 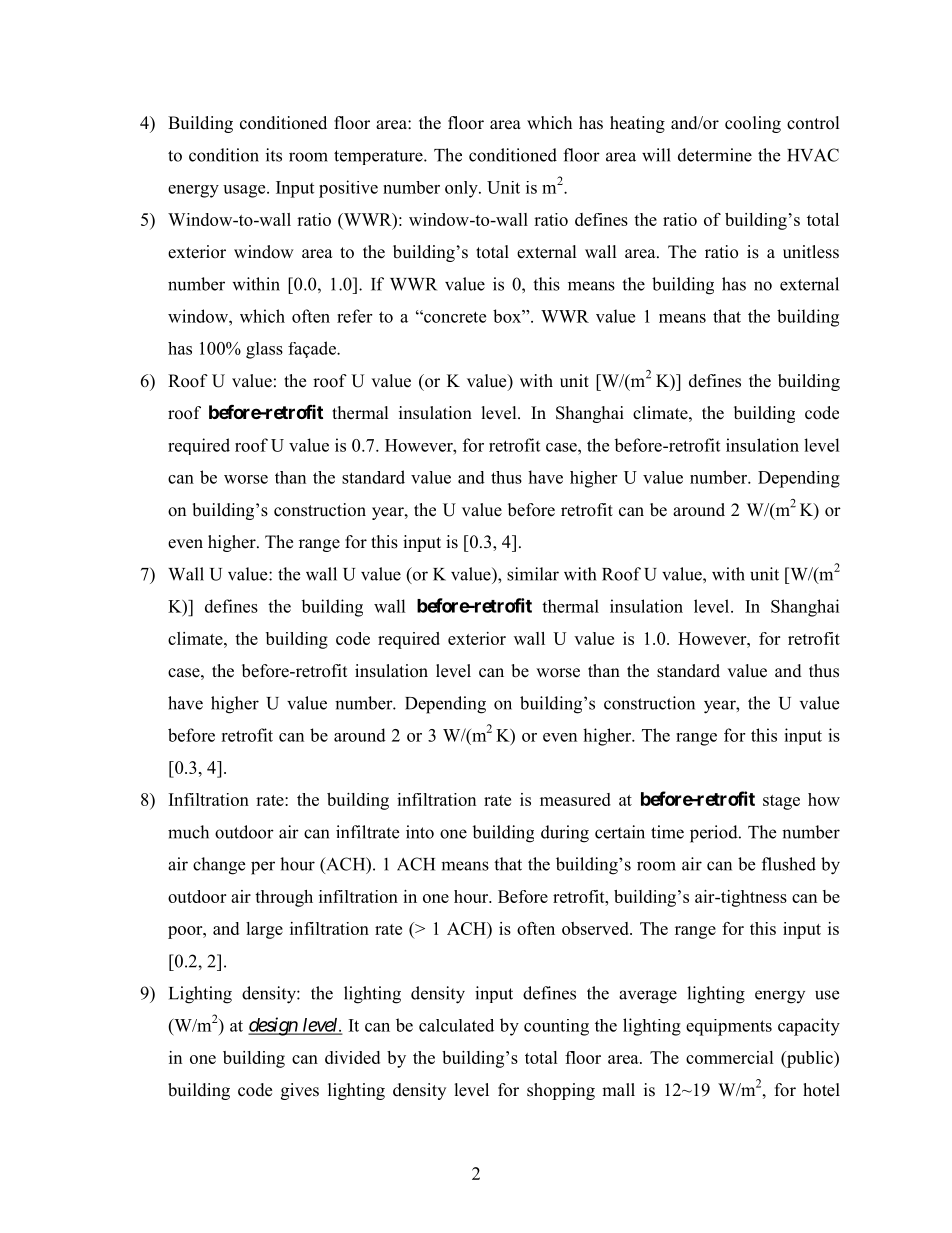 I want to click on its, so click(x=274, y=155).
